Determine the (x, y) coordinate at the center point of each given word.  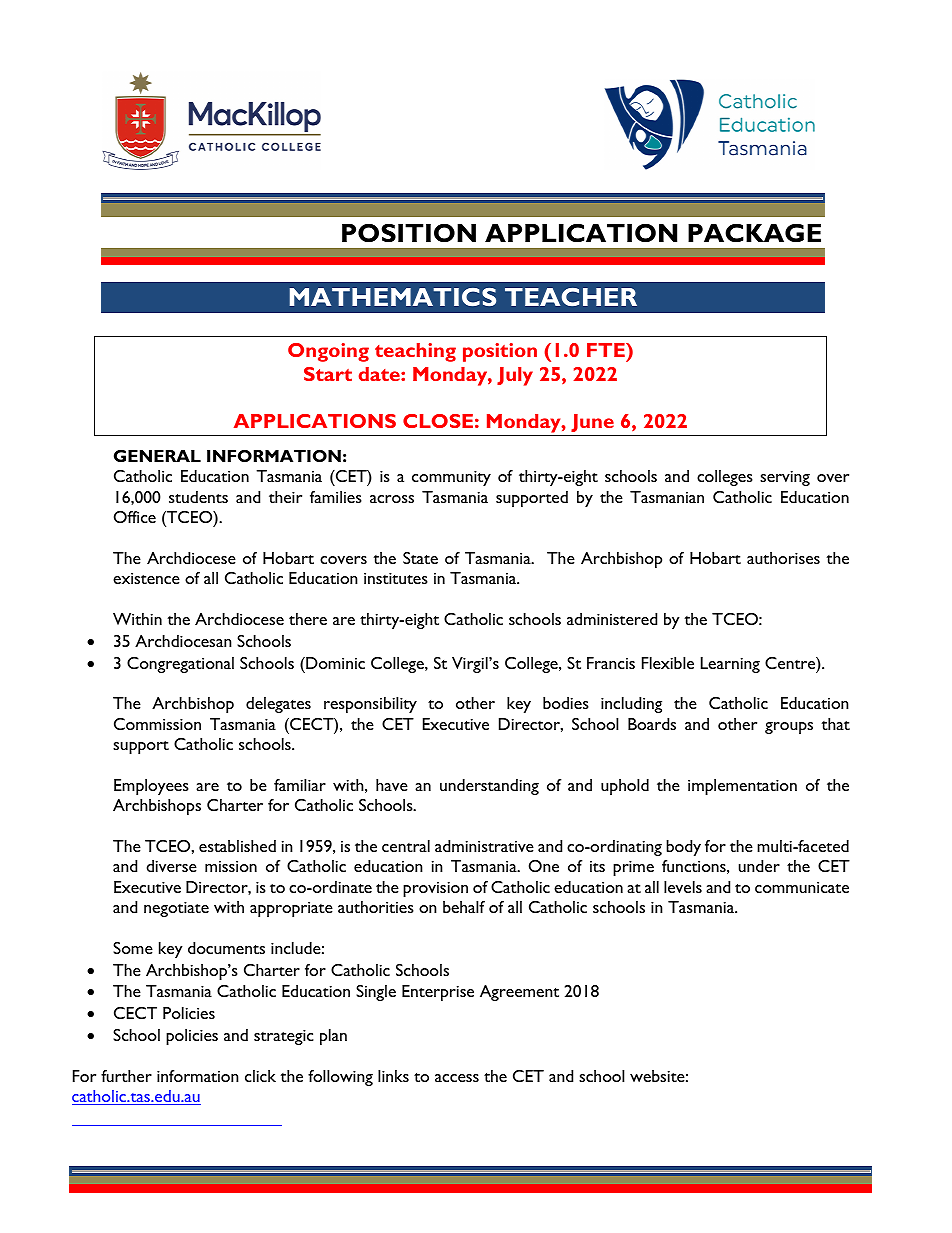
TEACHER (571, 297)
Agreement (519, 993)
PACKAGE (754, 233)
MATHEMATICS (393, 297)
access (457, 1078)
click (260, 1076)
